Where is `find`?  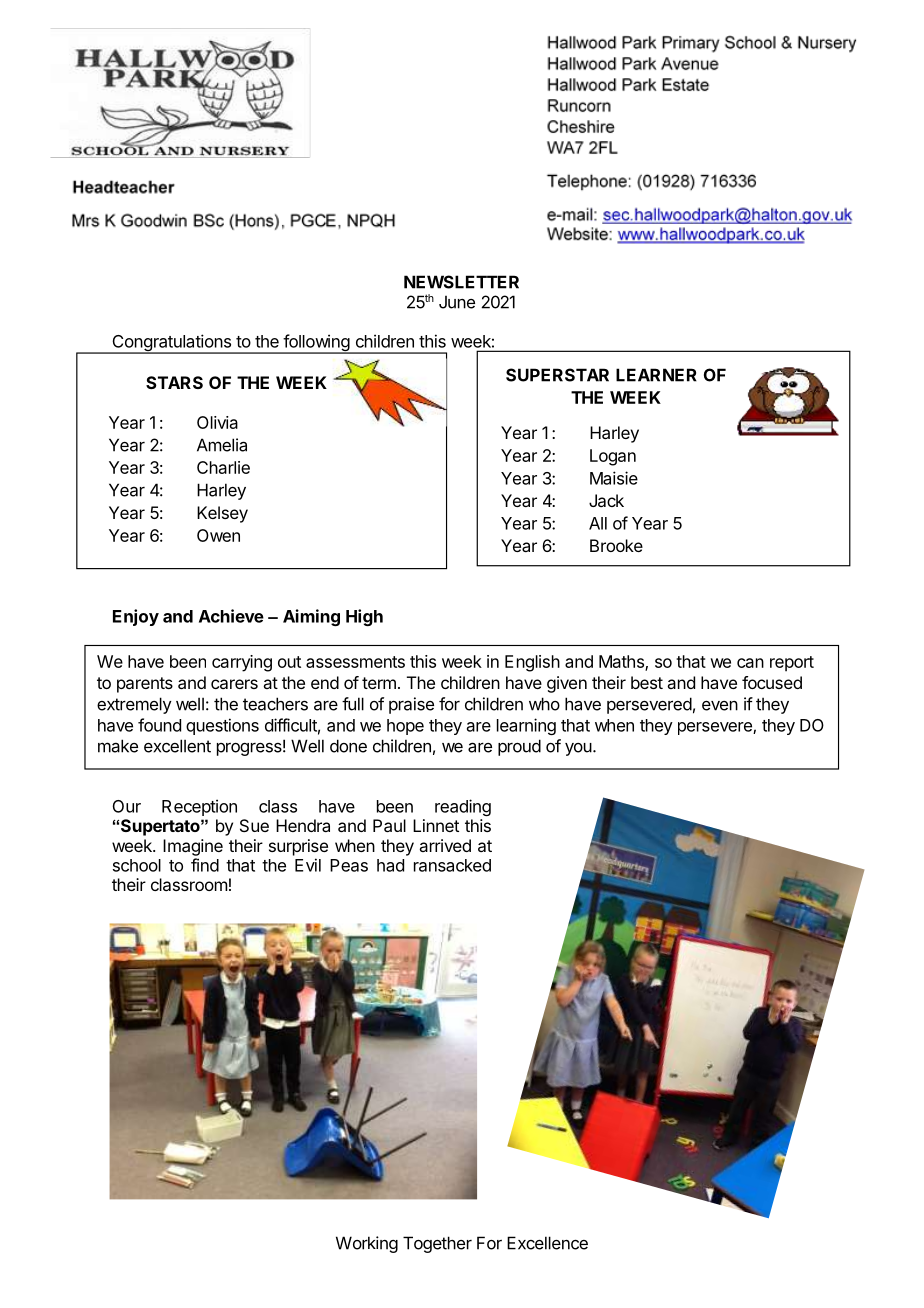
find is located at coordinates (205, 865).
